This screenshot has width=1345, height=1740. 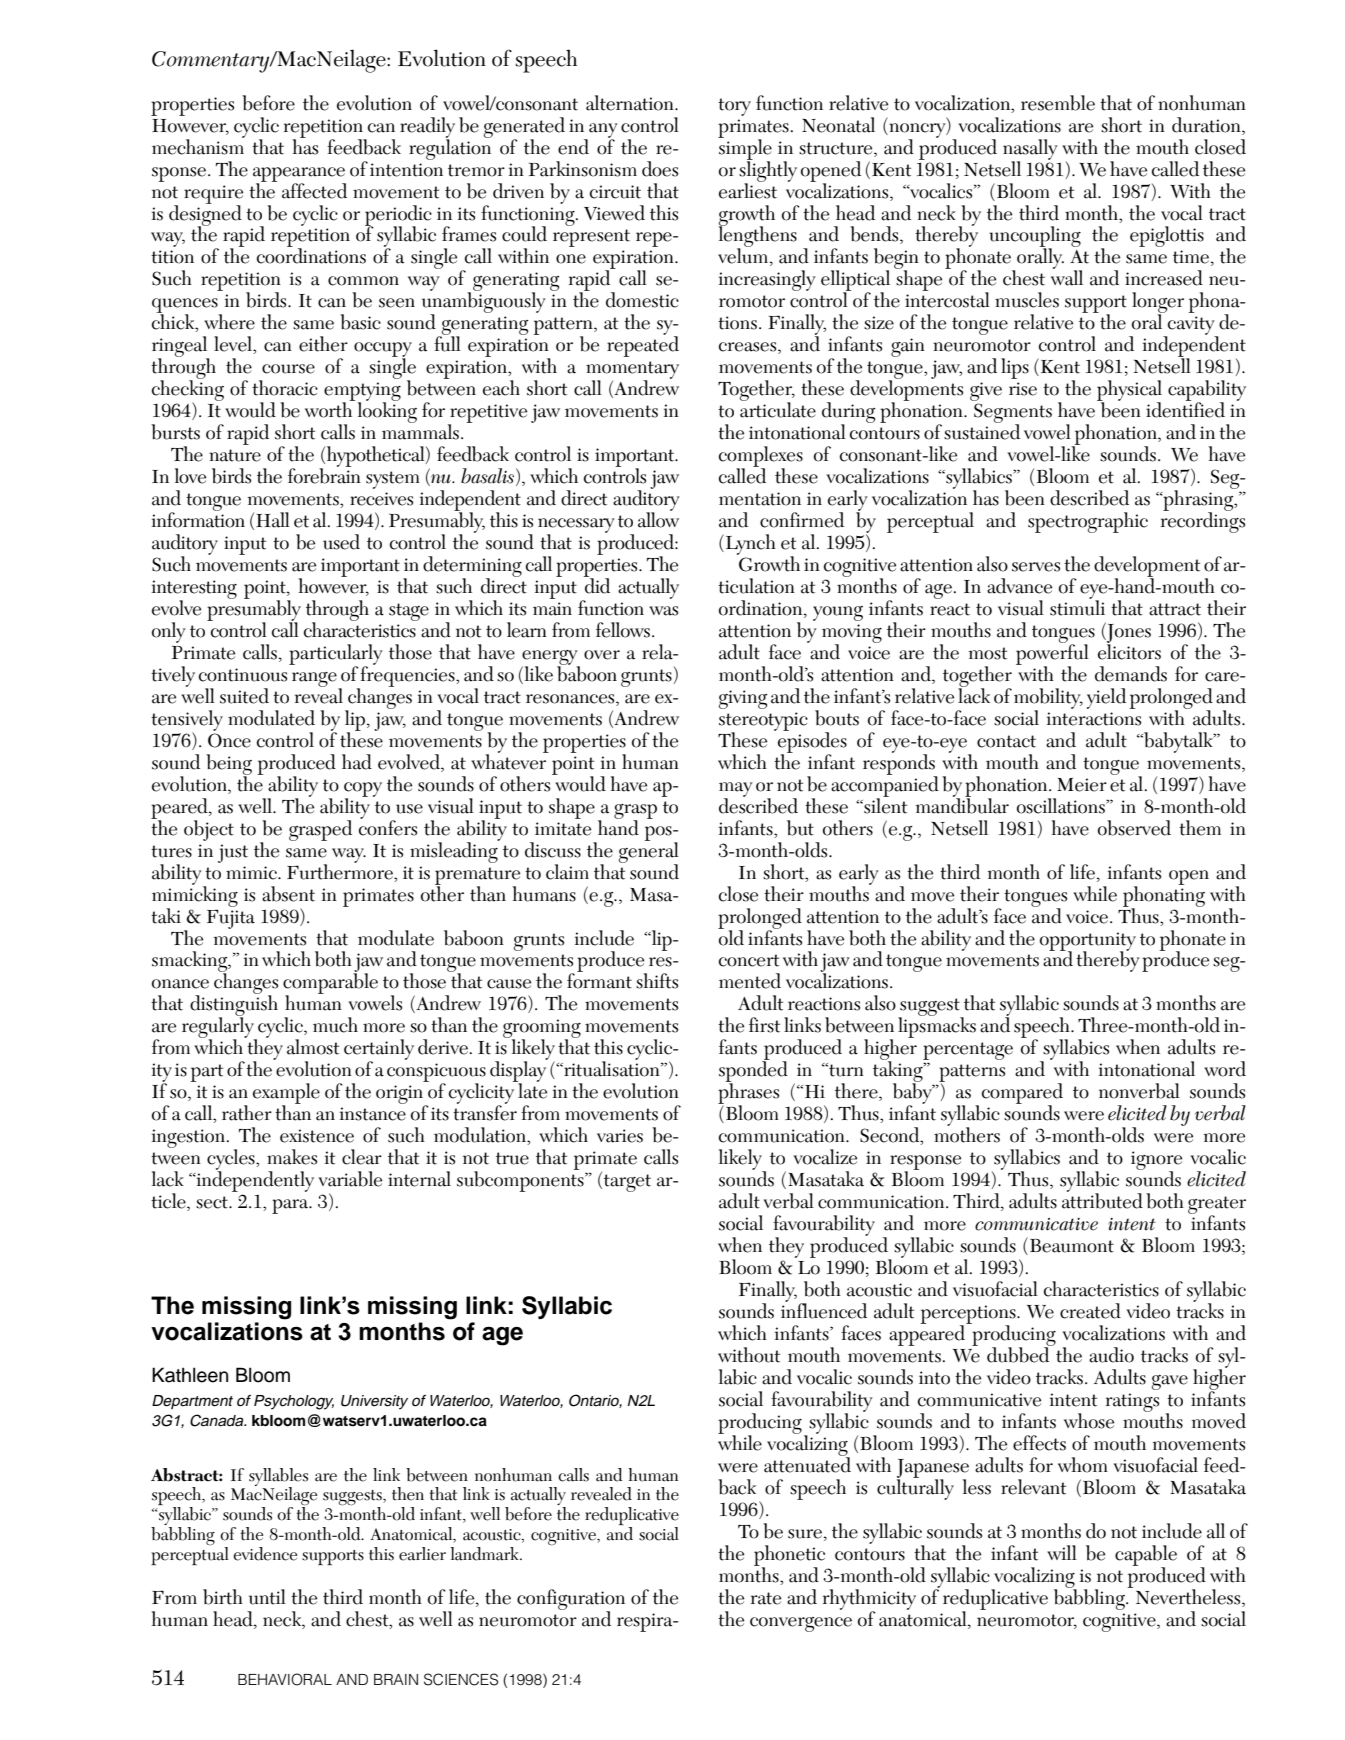 What do you see at coordinates (299, 175) in the screenshot?
I see `appearance` at bounding box center [299, 175].
